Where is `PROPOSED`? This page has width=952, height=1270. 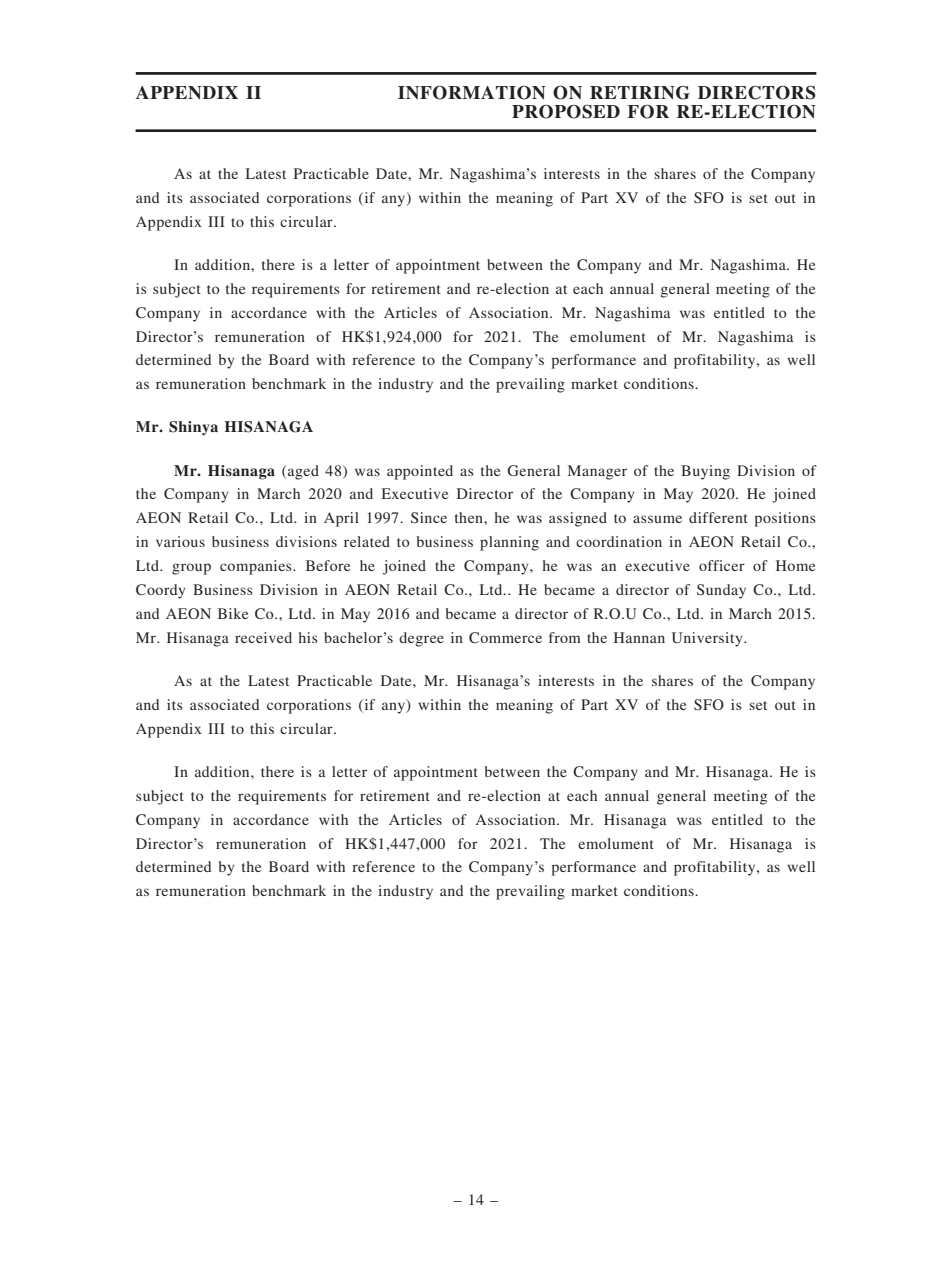
PROPOSED is located at coordinates (566, 112).
